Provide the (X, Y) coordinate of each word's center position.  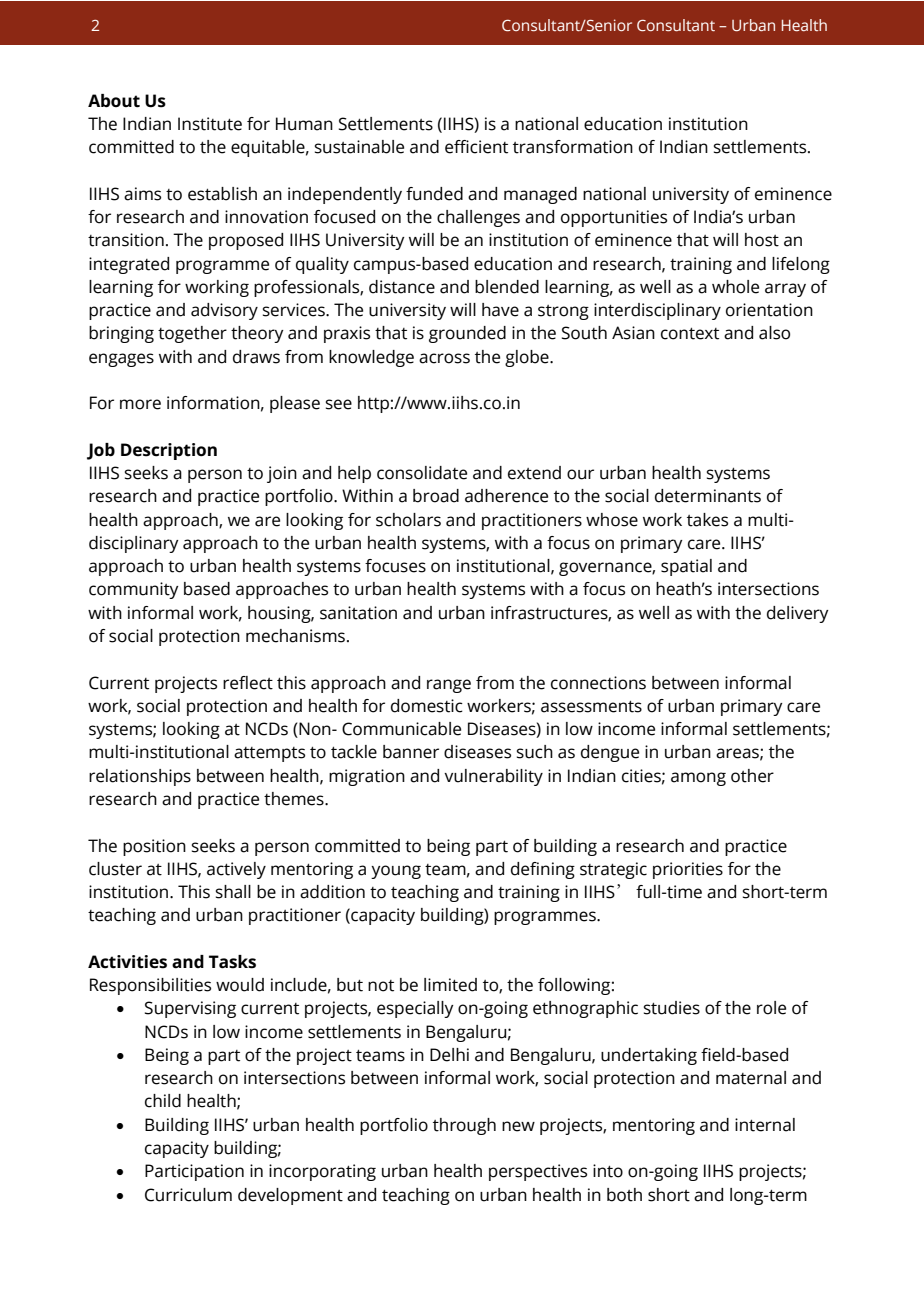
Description (169, 451)
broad (436, 496)
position (154, 847)
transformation (573, 147)
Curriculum (188, 1195)
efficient (476, 147)
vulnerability (493, 777)
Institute (210, 124)
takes (707, 520)
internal (765, 1125)
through (464, 1126)
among (698, 779)
